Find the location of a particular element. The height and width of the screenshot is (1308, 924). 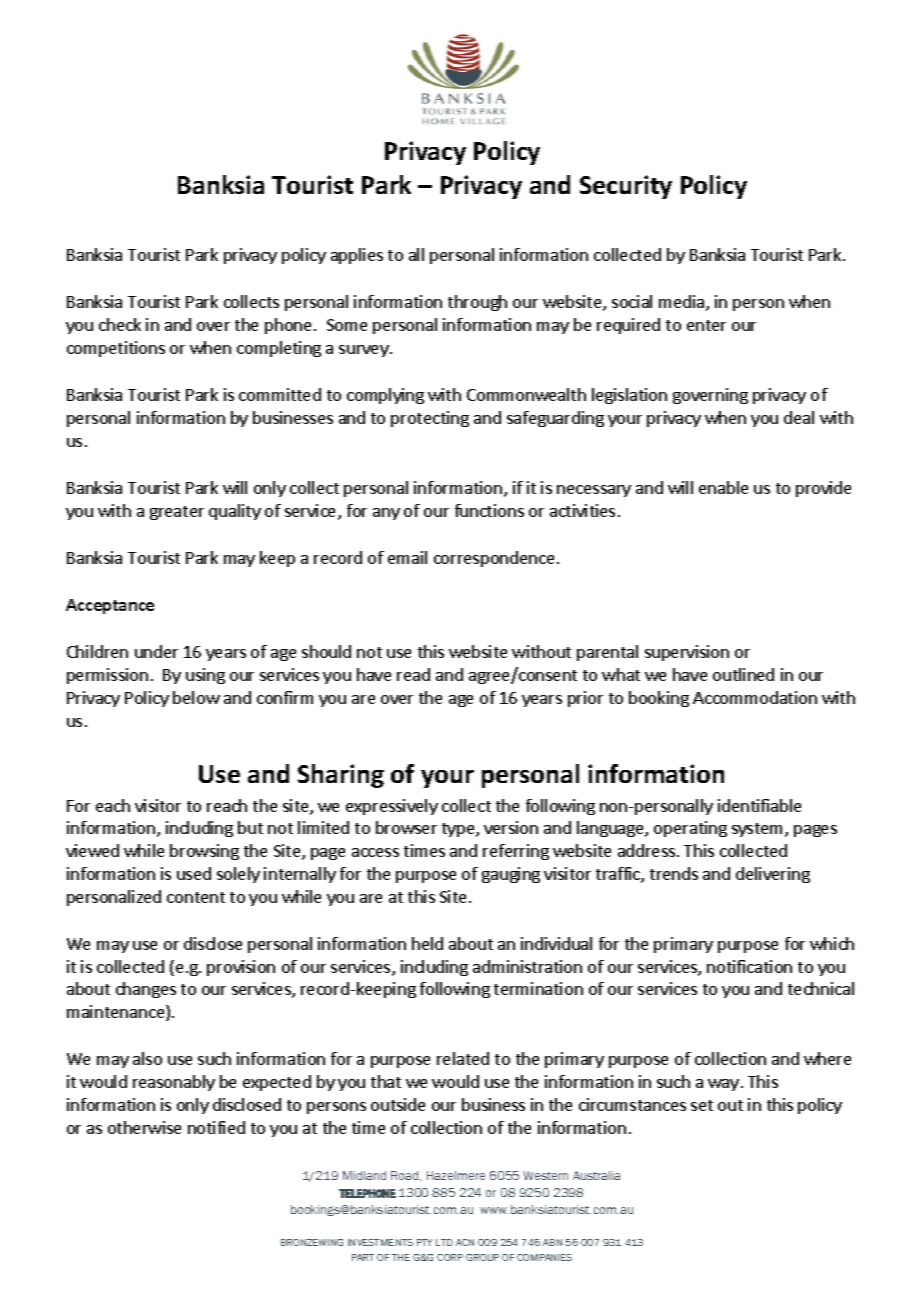

Australia is located at coordinates (596, 1175).
